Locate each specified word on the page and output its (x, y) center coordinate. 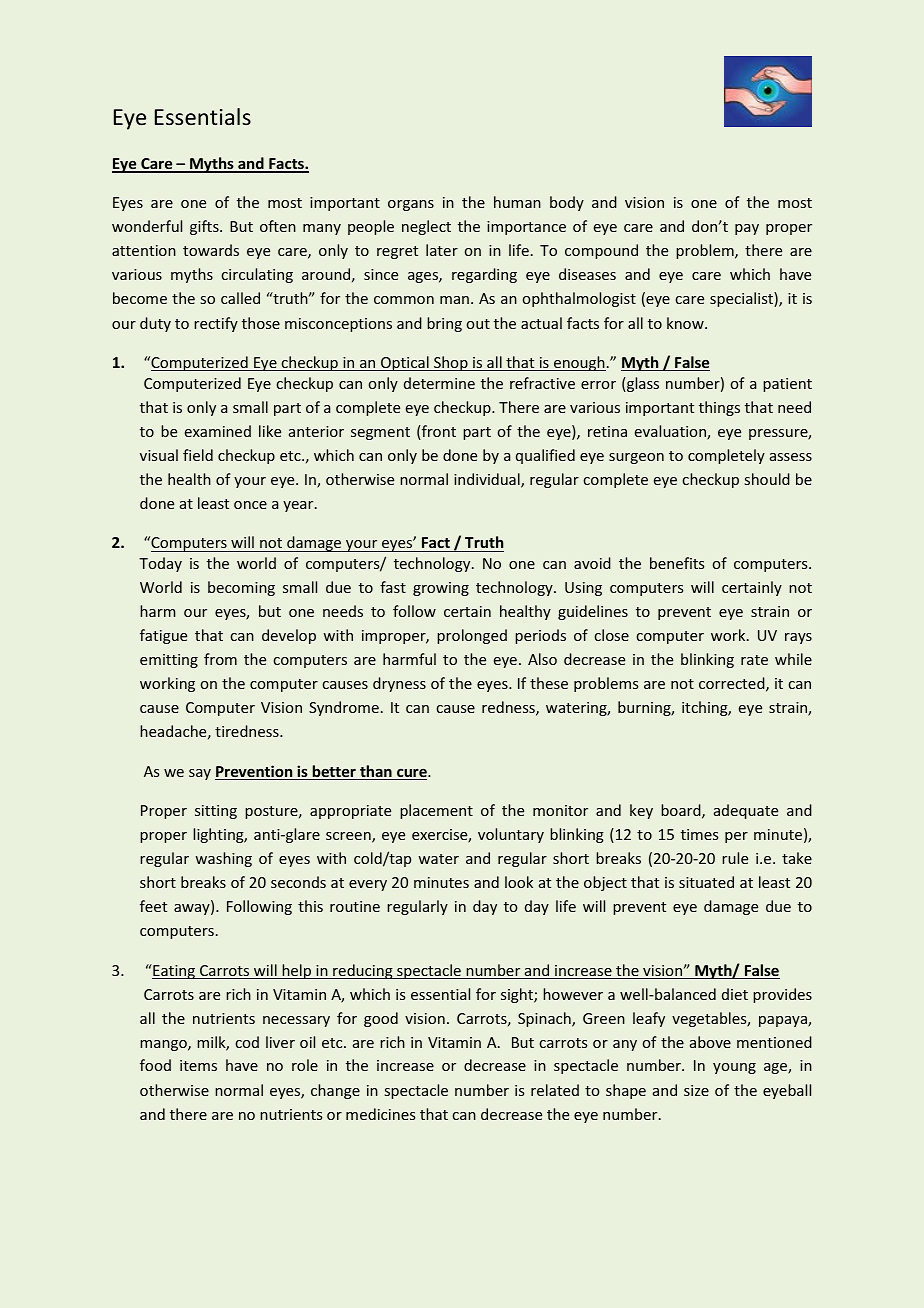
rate (754, 660)
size (696, 1090)
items (198, 1065)
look (519, 882)
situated (706, 882)
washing (223, 859)
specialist (742, 299)
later (442, 250)
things (719, 408)
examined (218, 431)
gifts (205, 227)
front (438, 432)
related (555, 1090)
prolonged (472, 636)
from (220, 659)
